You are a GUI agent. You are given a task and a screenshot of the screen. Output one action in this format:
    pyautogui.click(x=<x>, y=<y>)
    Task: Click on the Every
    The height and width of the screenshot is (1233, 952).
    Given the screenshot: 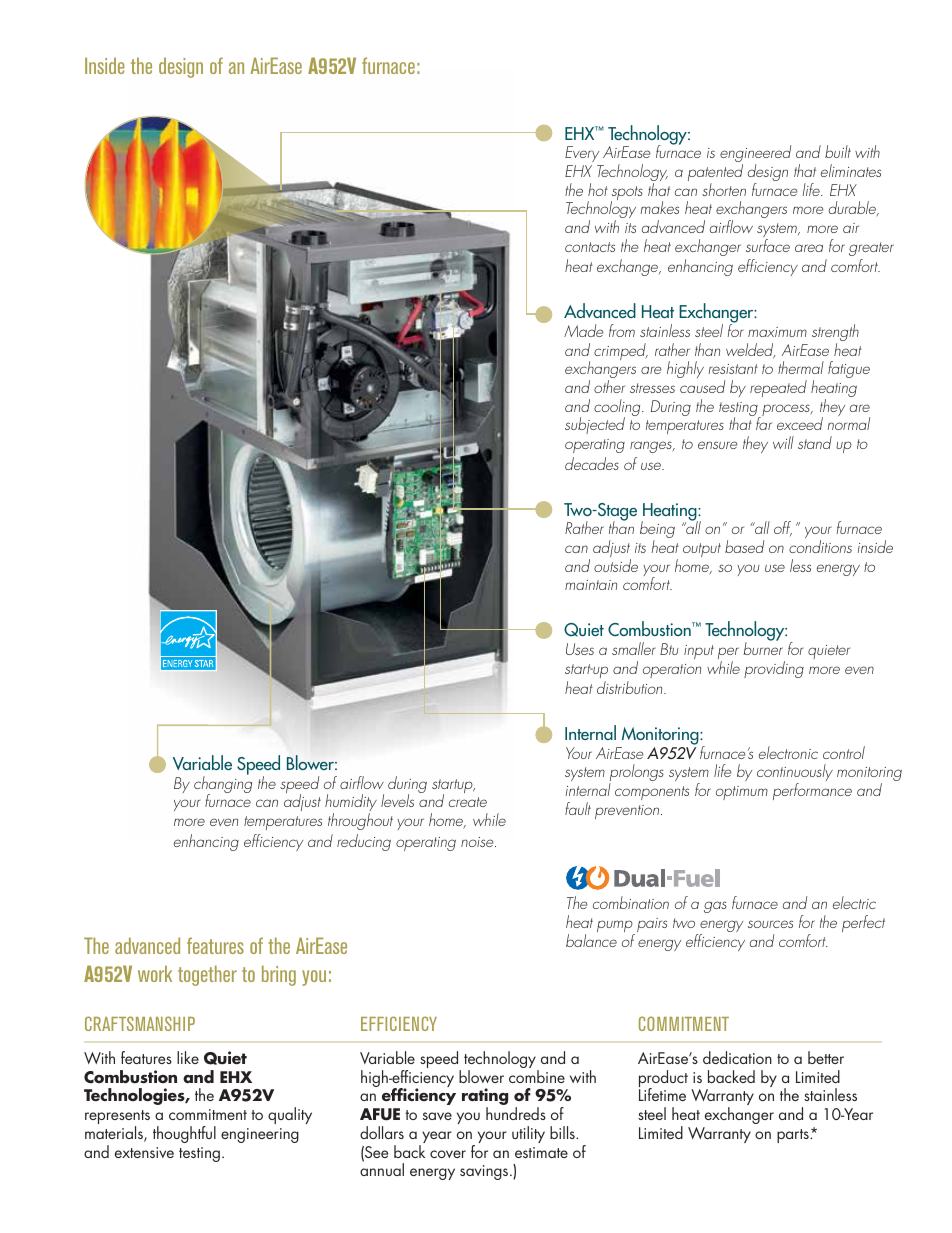 What is the action you would take?
    pyautogui.click(x=583, y=156)
